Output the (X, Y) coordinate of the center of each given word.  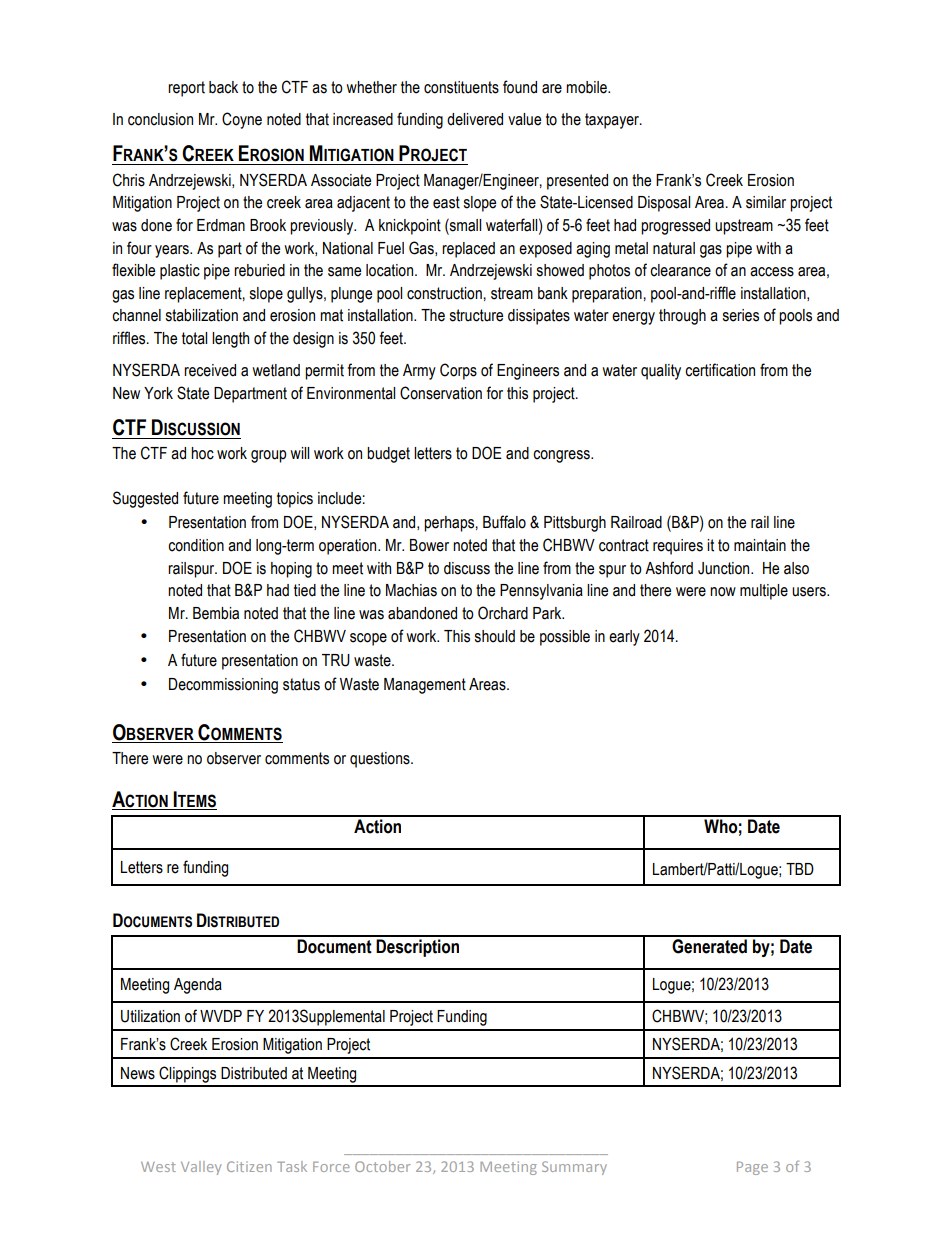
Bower (429, 545)
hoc (202, 453)
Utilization (150, 1016)
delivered (475, 119)
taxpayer (613, 121)
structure (476, 315)
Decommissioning (223, 686)
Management (425, 686)
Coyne (242, 120)
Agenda (198, 986)
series (741, 315)
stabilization (202, 315)
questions (381, 760)
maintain (760, 545)
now (723, 592)
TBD (800, 869)
